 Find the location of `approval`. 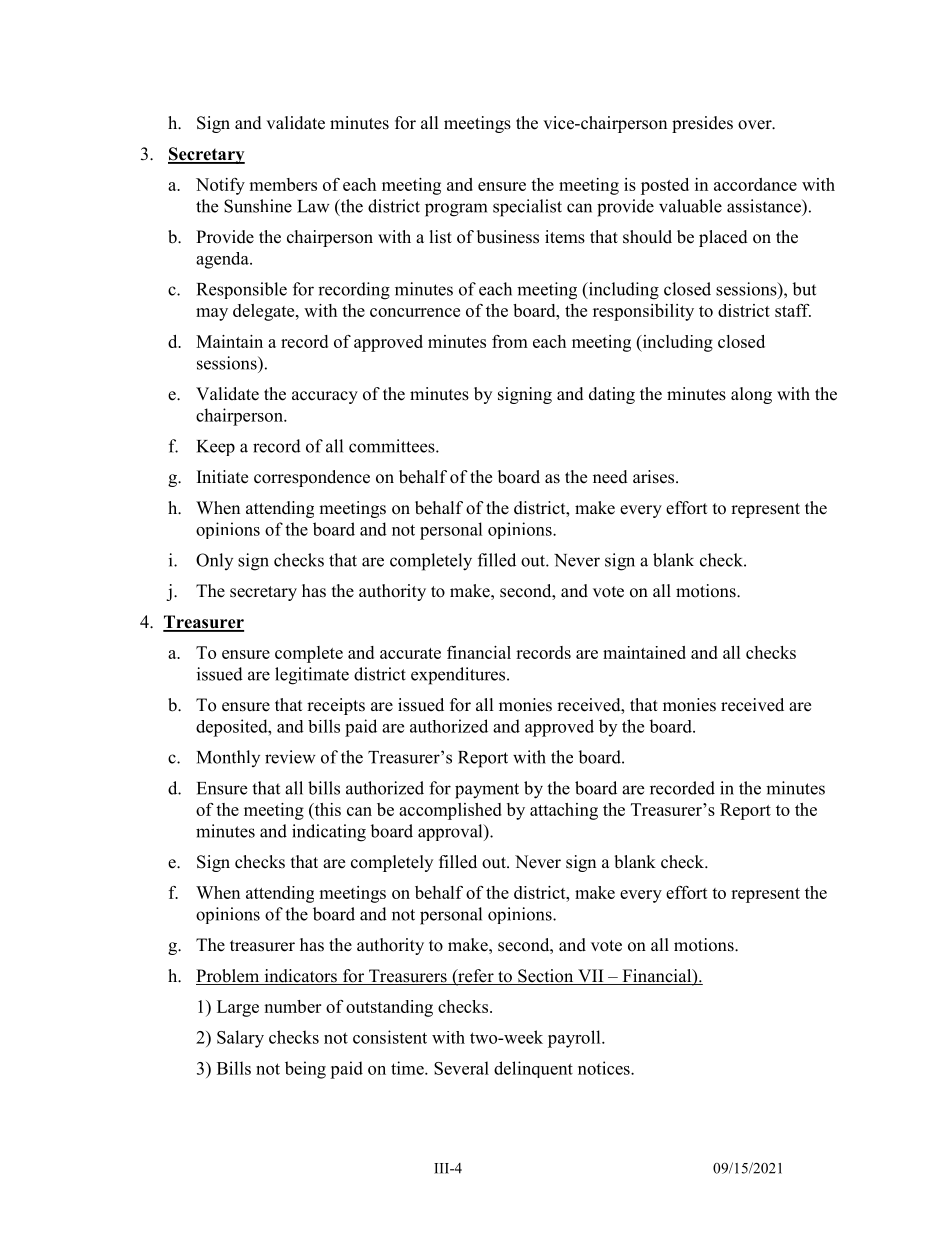

approval is located at coordinates (451, 832).
